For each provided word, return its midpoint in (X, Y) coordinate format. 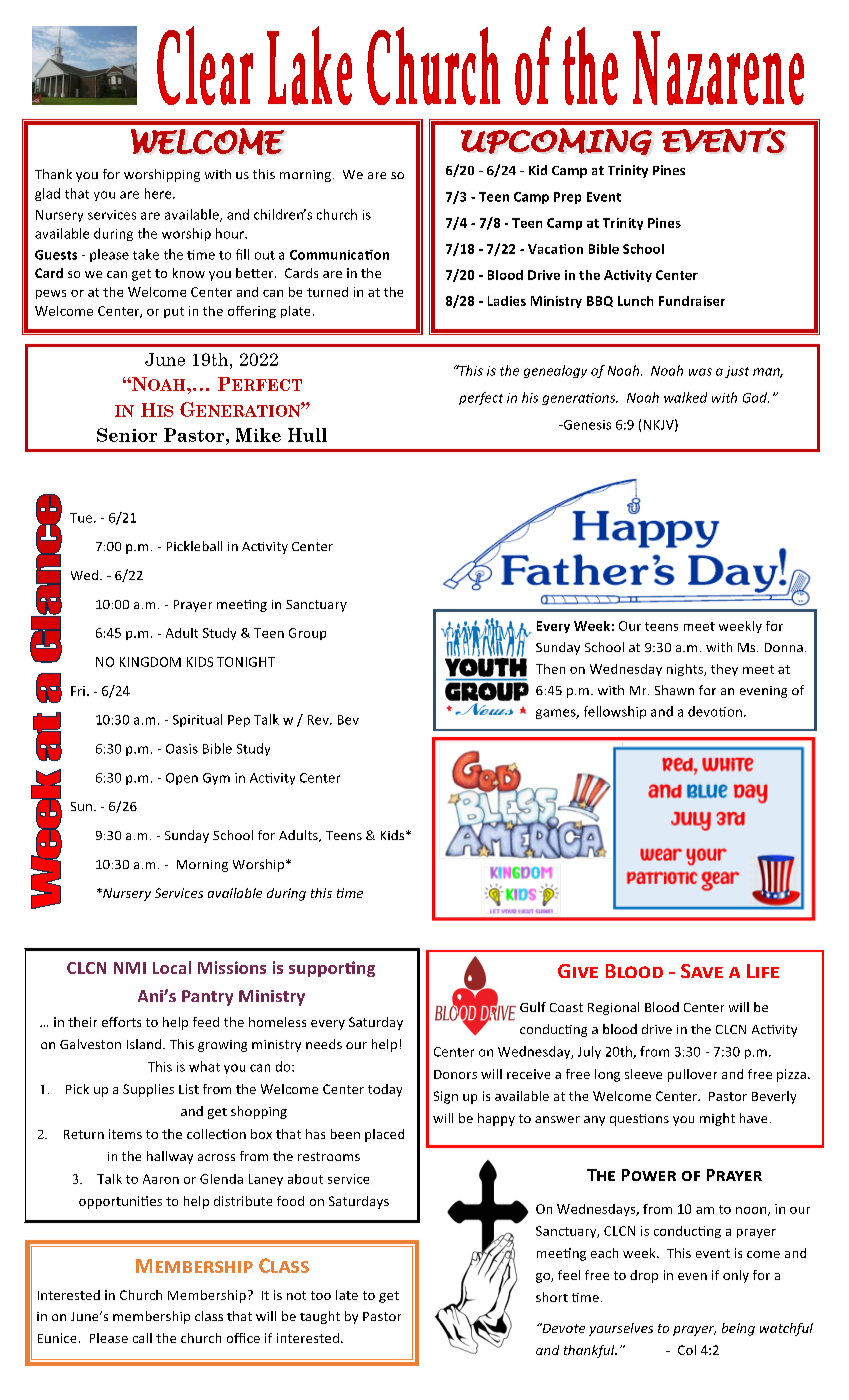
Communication (339, 255)
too (321, 1295)
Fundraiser (692, 301)
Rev (319, 720)
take (146, 254)
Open (182, 779)
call (142, 1338)
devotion (715, 711)
